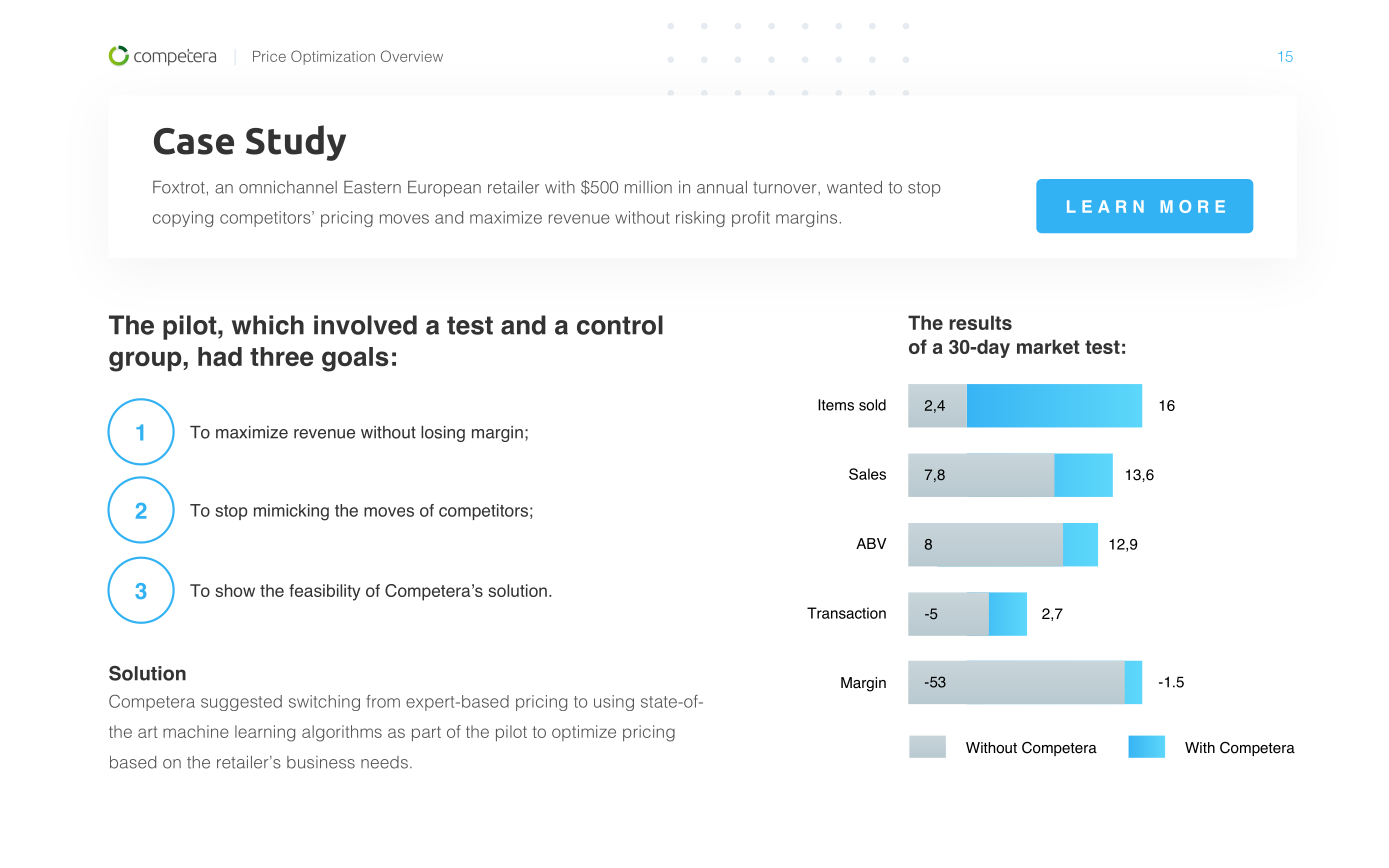  I want to click on Items, so click(836, 405).
